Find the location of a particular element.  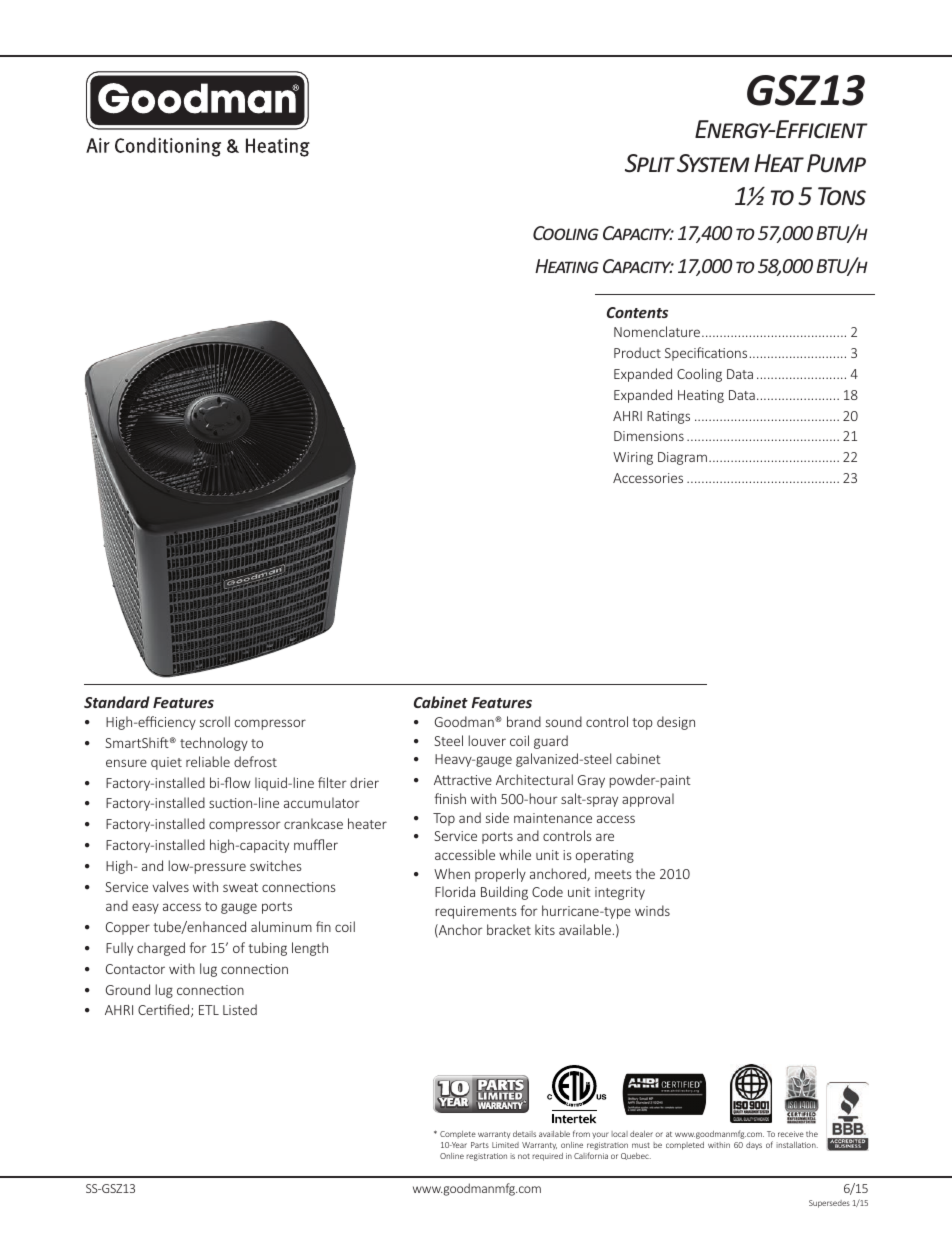

approval is located at coordinates (648, 800).
